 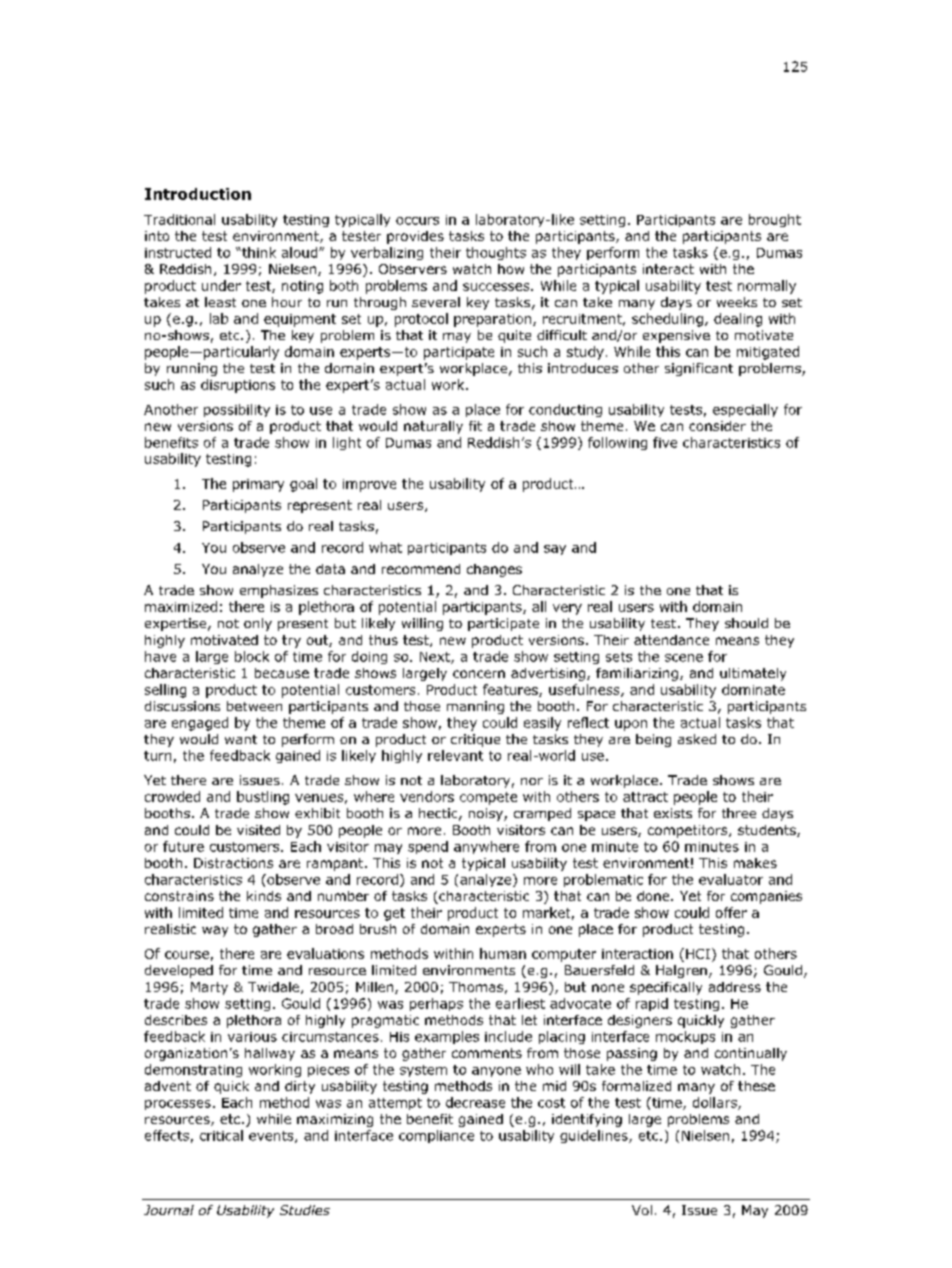 What do you see at coordinates (475, 707) in the image?
I see `manning` at bounding box center [475, 707].
